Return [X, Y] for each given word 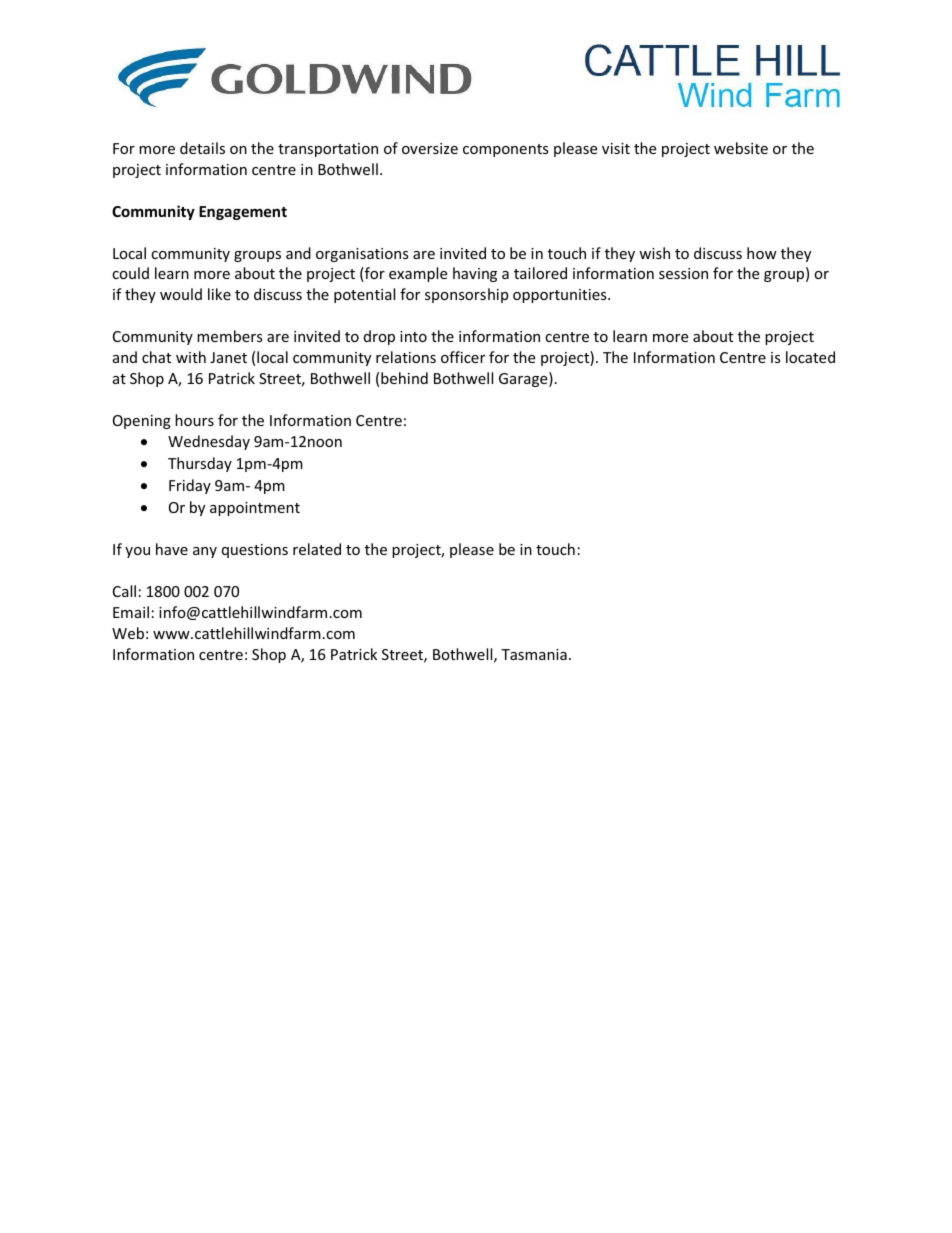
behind [404, 378]
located [810, 357]
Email [131, 612]
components [506, 150]
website [741, 148]
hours [194, 420]
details [202, 148]
